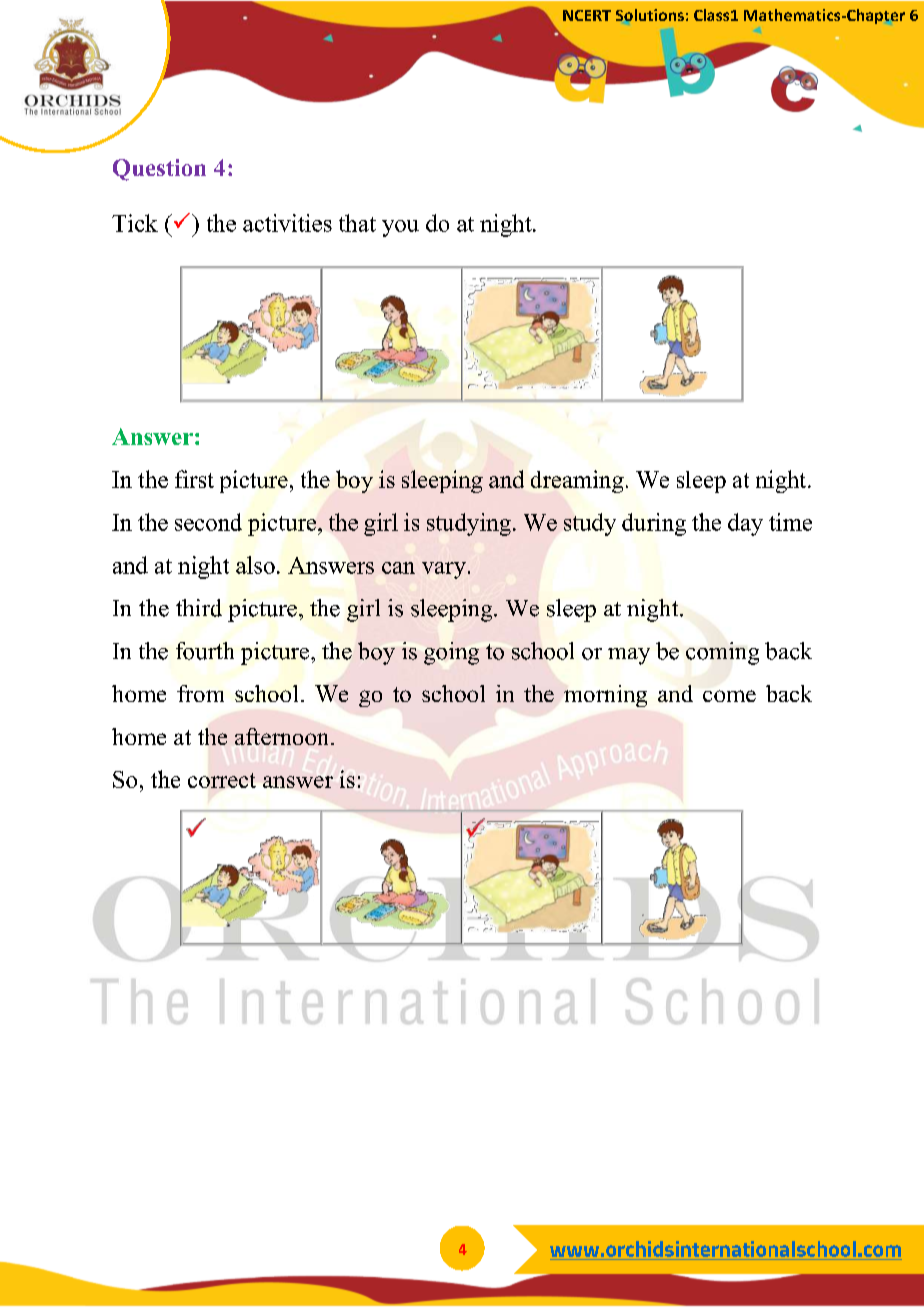 This screenshot has width=924, height=1308. What do you see at coordinates (357, 223) in the screenshot?
I see `that` at bounding box center [357, 223].
